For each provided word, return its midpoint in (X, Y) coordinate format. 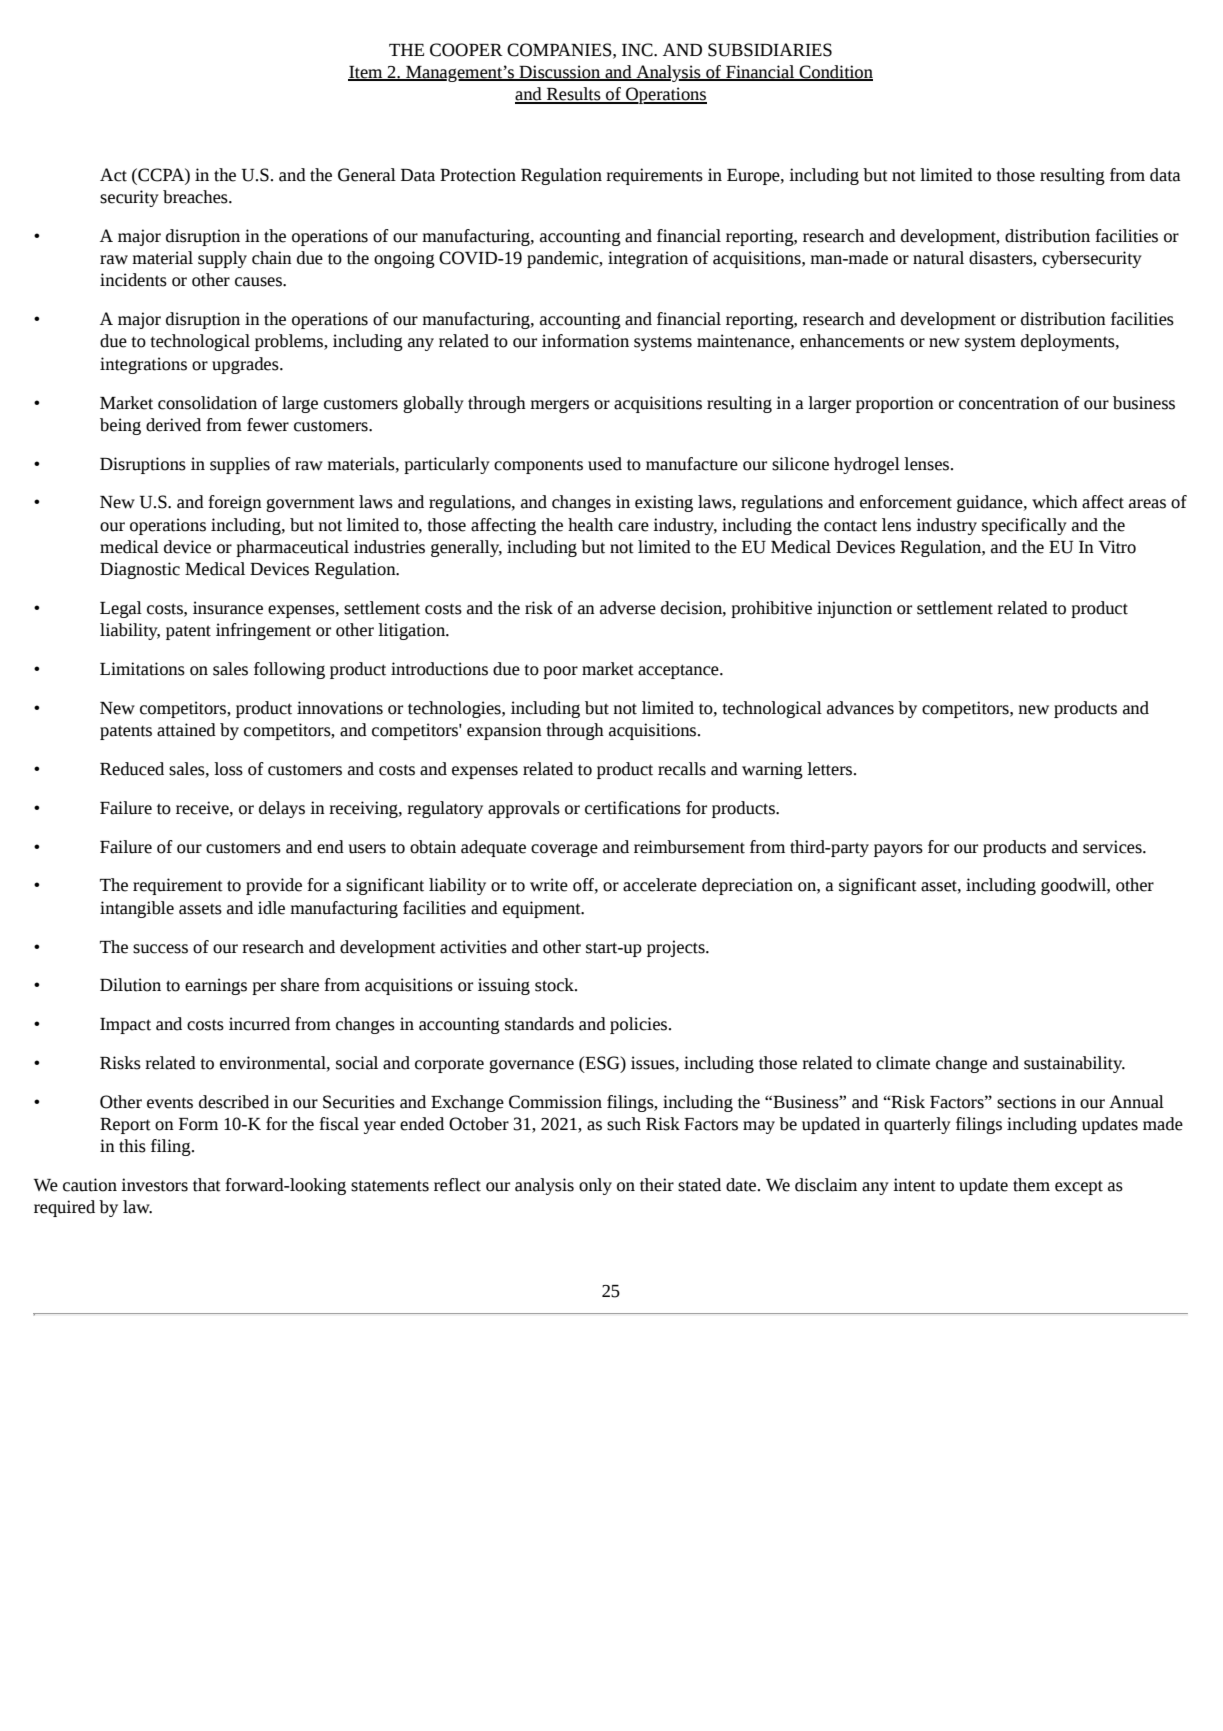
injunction (854, 609)
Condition (835, 73)
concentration (1009, 403)
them (1031, 1185)
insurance (228, 608)
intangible (137, 909)
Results (574, 95)
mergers (559, 406)
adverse (628, 608)
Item (366, 73)
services (1113, 847)
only (595, 1186)
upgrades (246, 365)
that (207, 1185)
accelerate (660, 885)
